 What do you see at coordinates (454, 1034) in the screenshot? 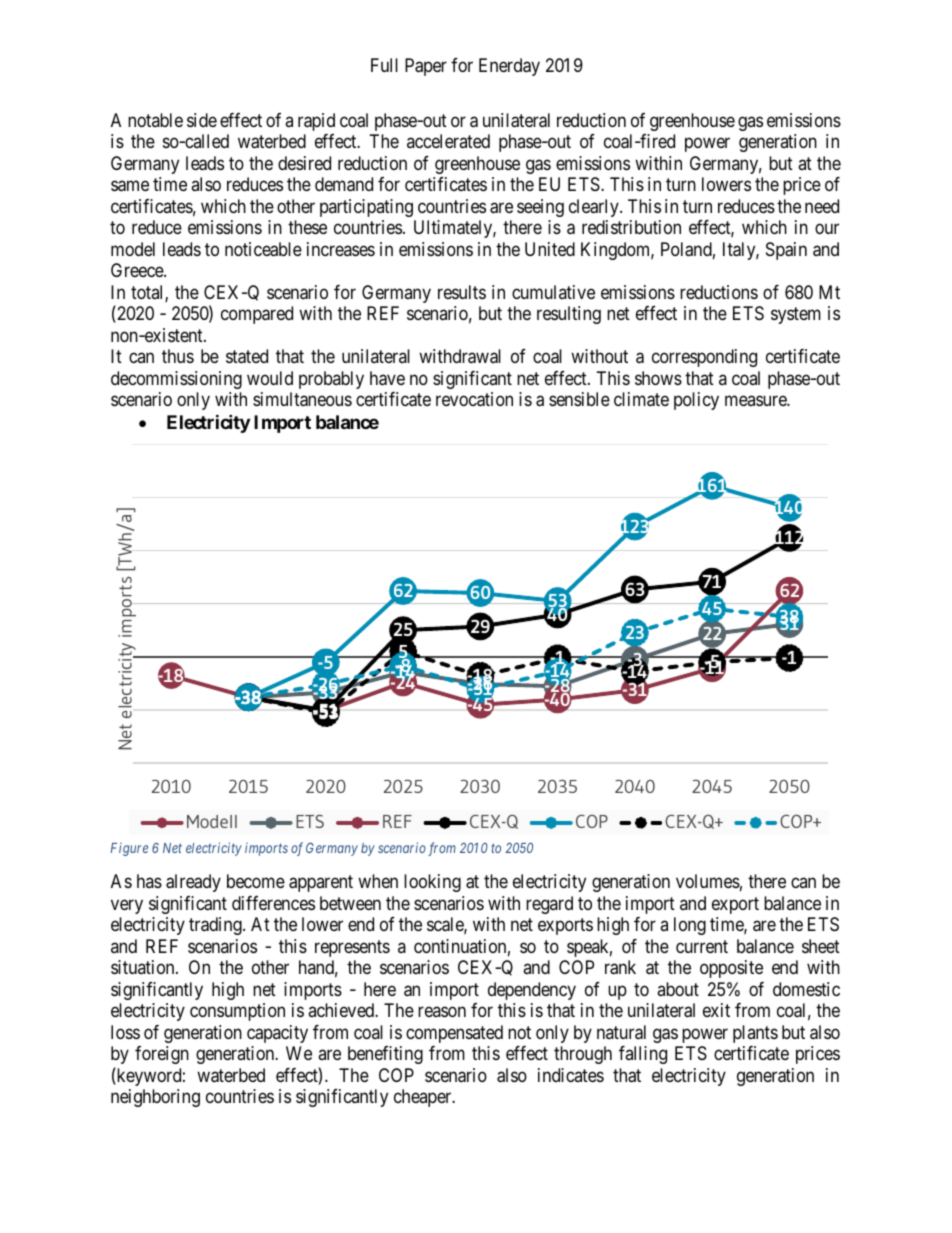
I see `compensated` at bounding box center [454, 1034].
